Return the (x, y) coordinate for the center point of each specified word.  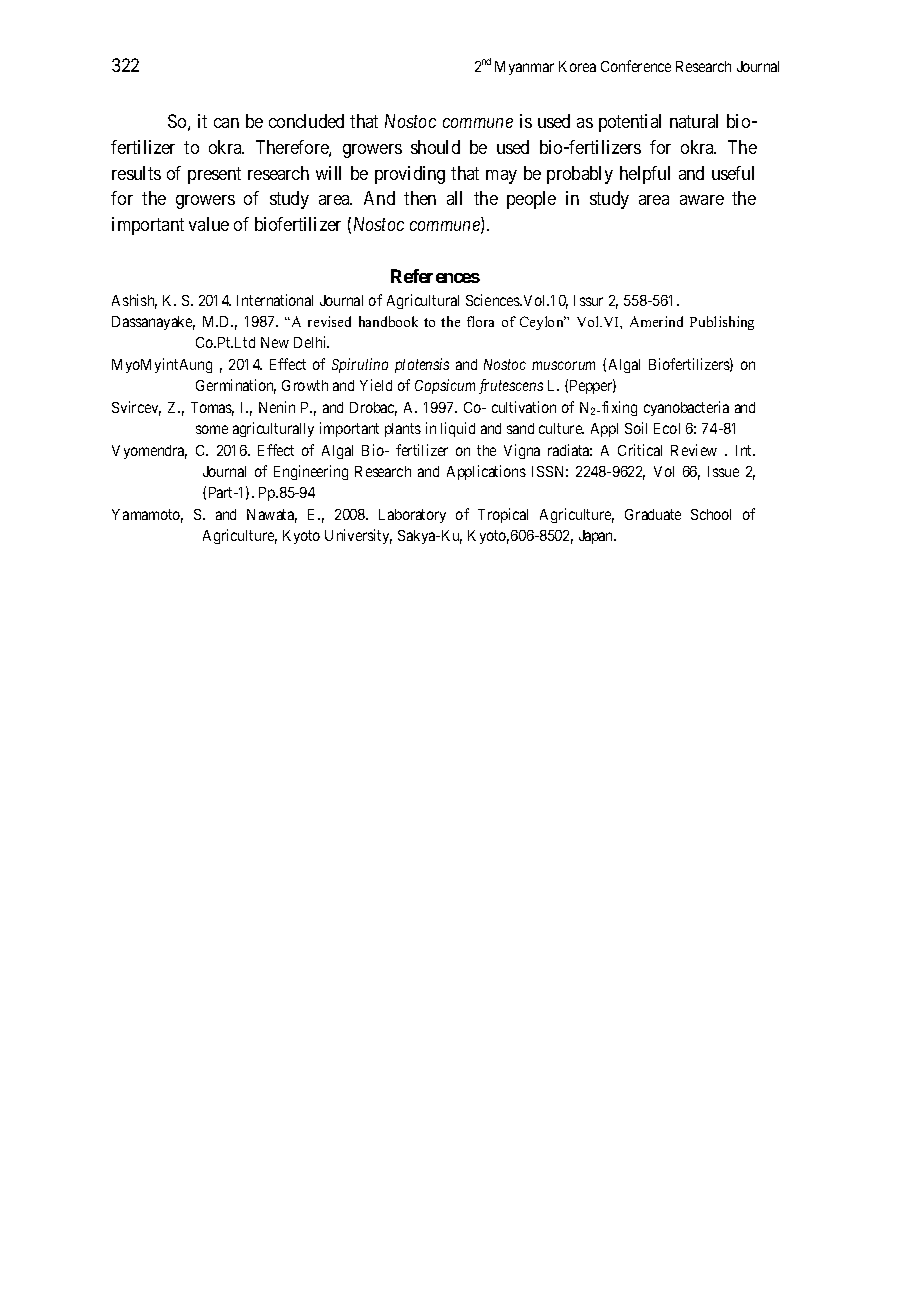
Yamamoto (147, 516)
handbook (388, 321)
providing (410, 175)
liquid (458, 429)
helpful (645, 175)
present (214, 175)
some (212, 429)
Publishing (722, 323)
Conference (636, 66)
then (420, 198)
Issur (588, 300)
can (226, 123)
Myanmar (524, 68)
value (209, 224)
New (275, 342)
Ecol (667, 428)
